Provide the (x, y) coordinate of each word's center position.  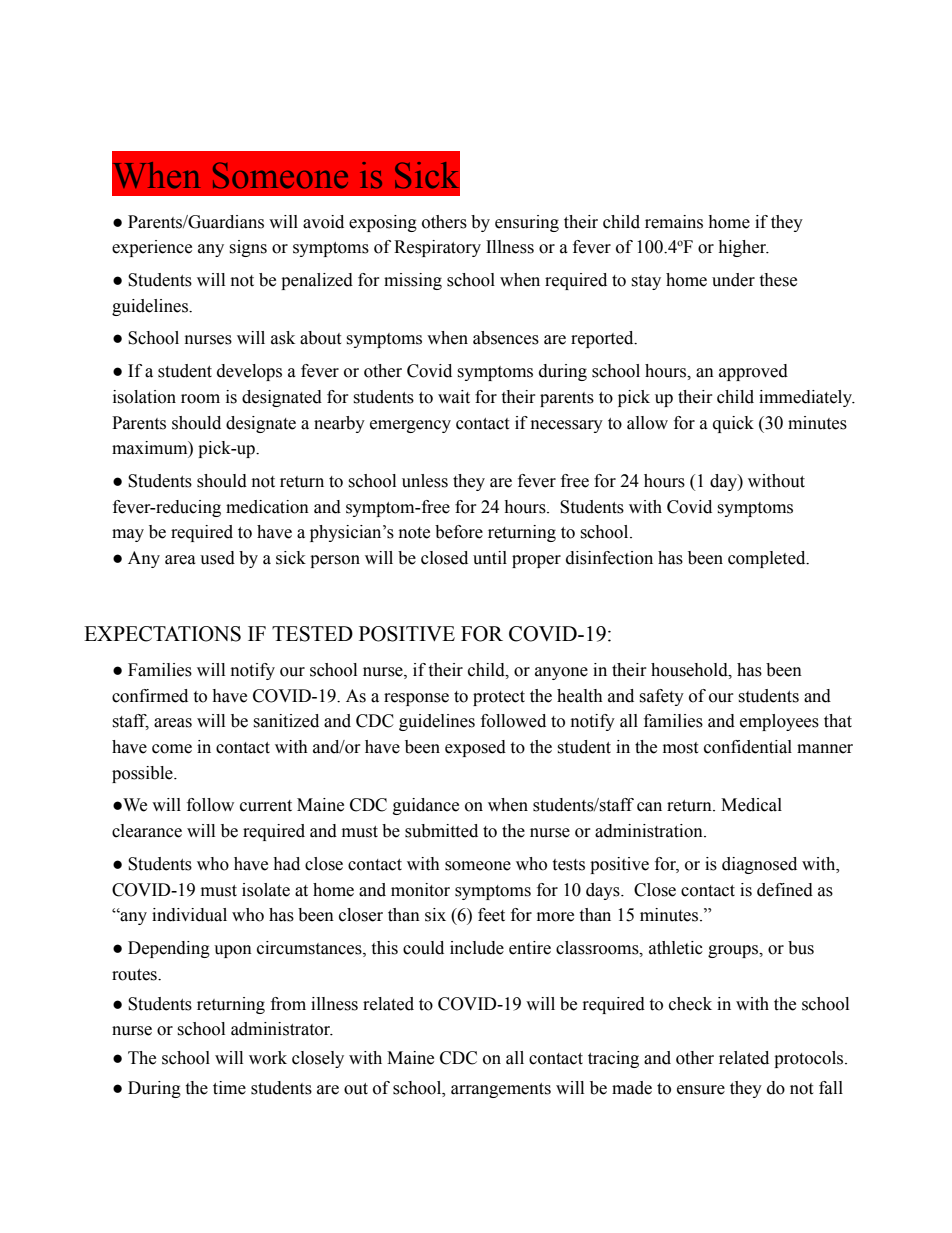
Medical (751, 805)
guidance (426, 806)
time (229, 1088)
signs (248, 248)
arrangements (501, 1090)
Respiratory (437, 248)
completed (768, 559)
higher (743, 248)
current (266, 806)
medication (267, 507)
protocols (810, 1059)
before (459, 532)
